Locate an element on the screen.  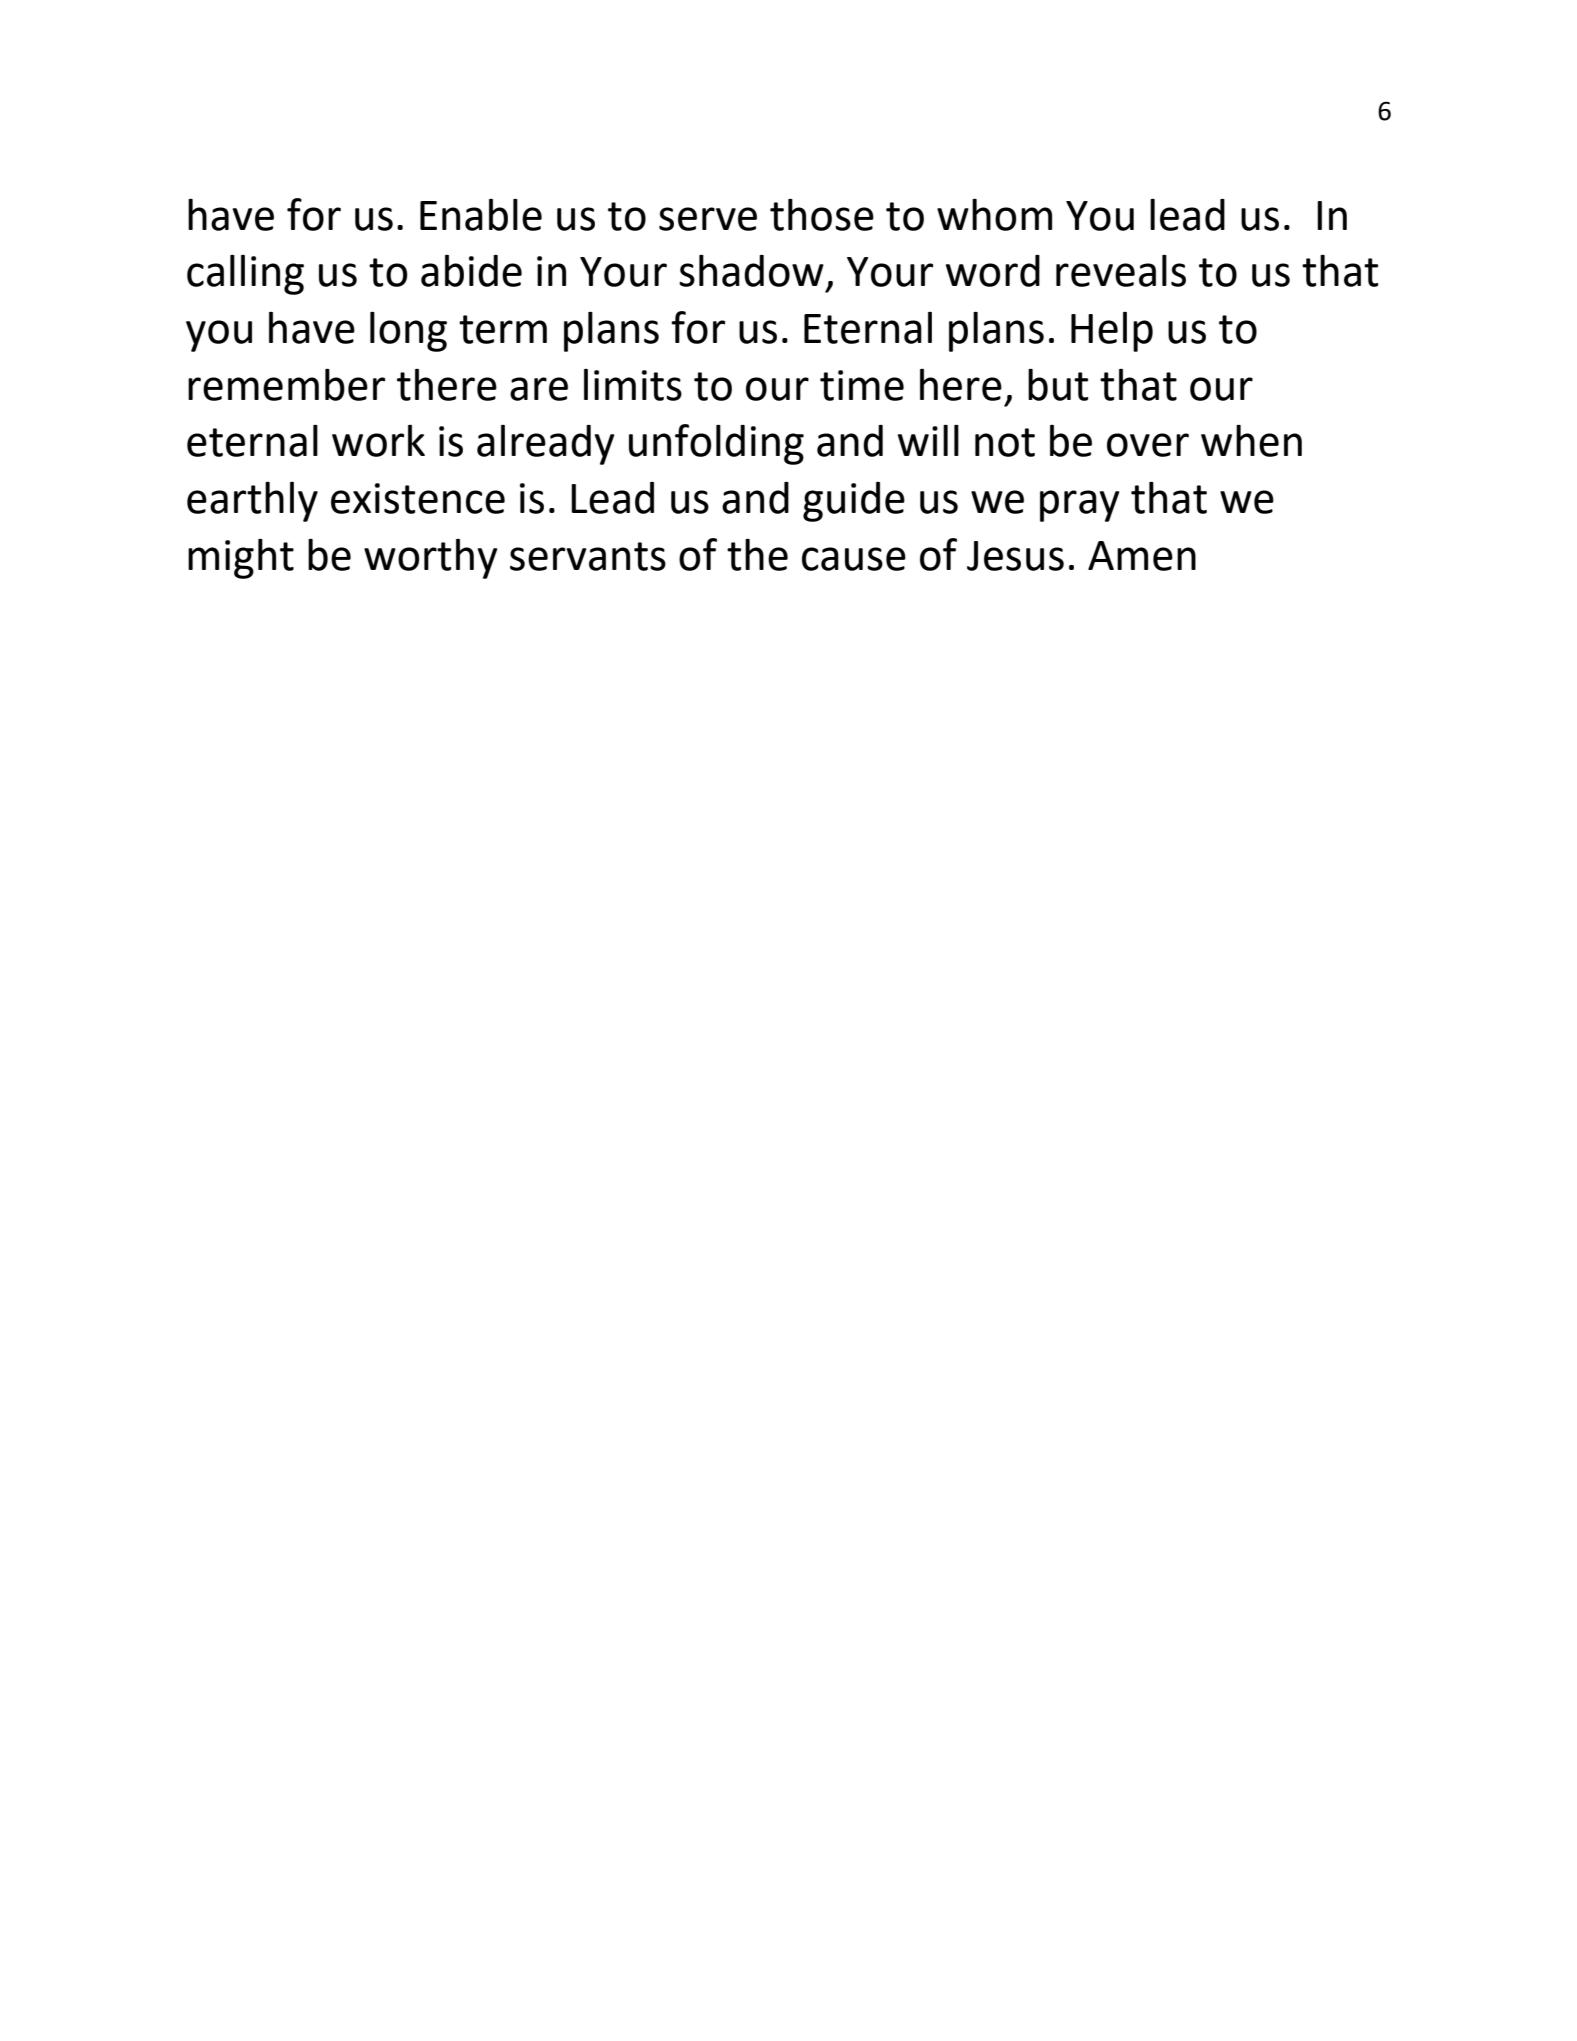
whom is located at coordinates (994, 215).
